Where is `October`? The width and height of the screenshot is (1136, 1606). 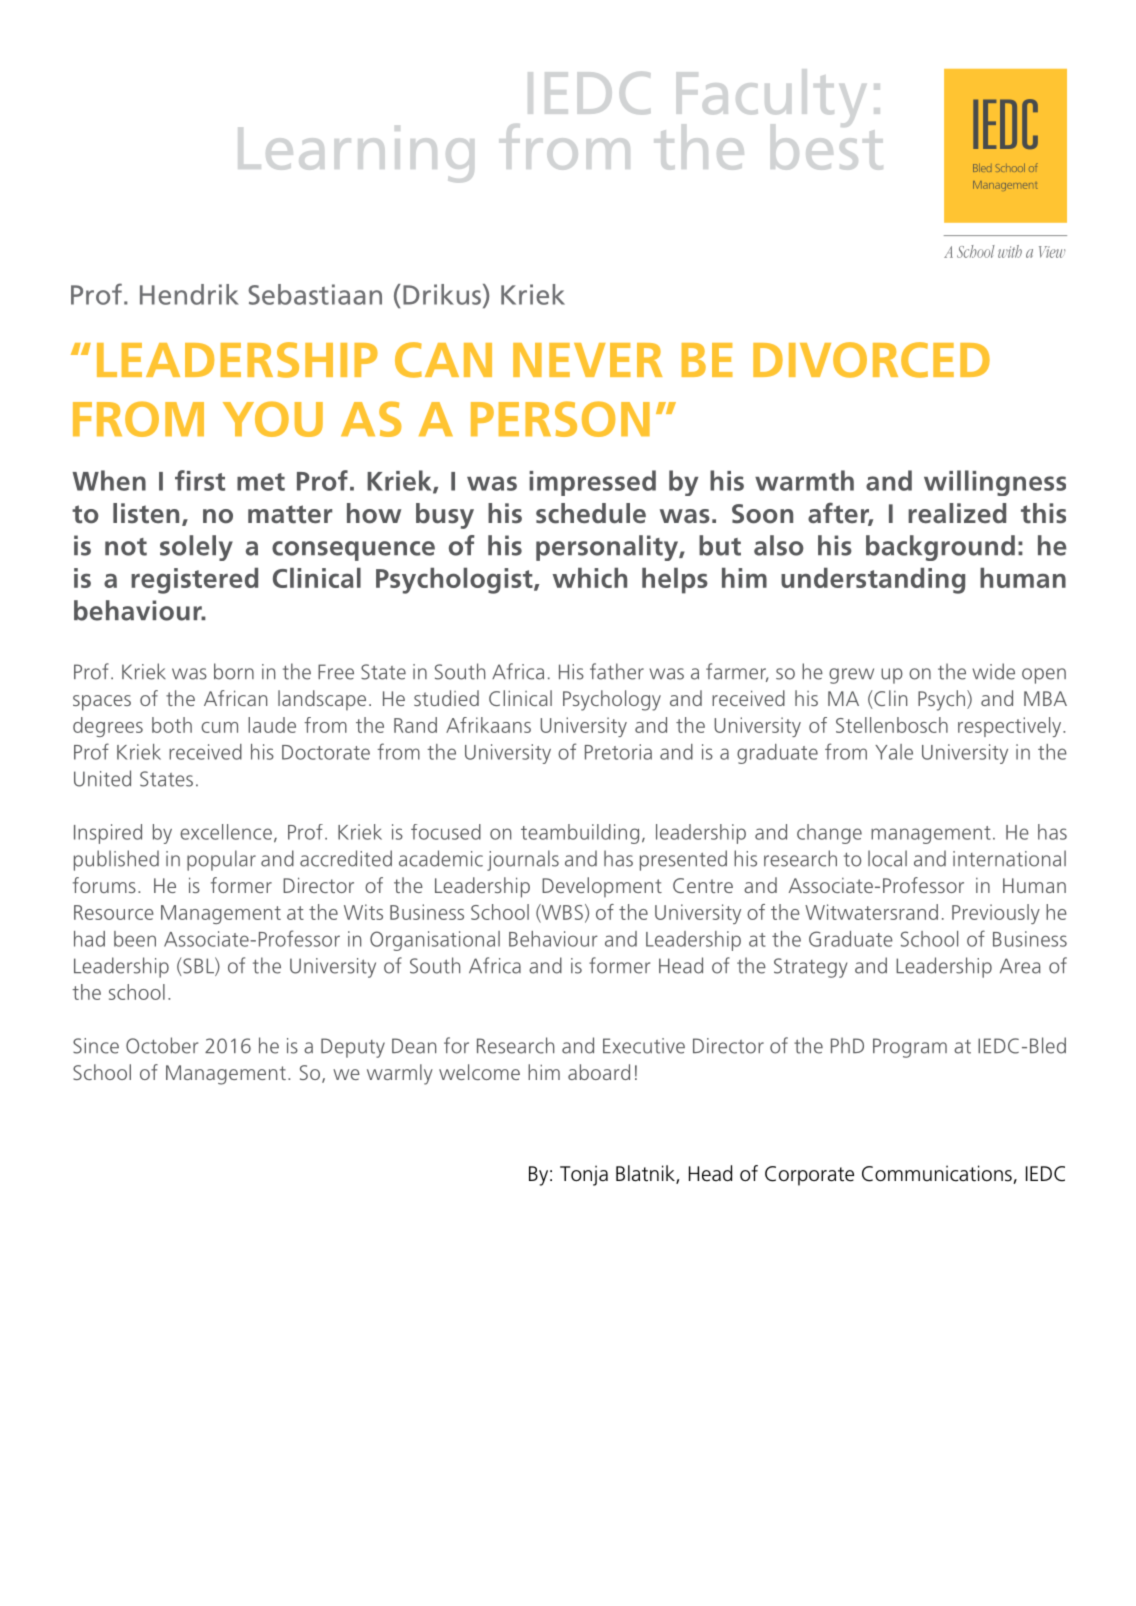 October is located at coordinates (162, 1045).
